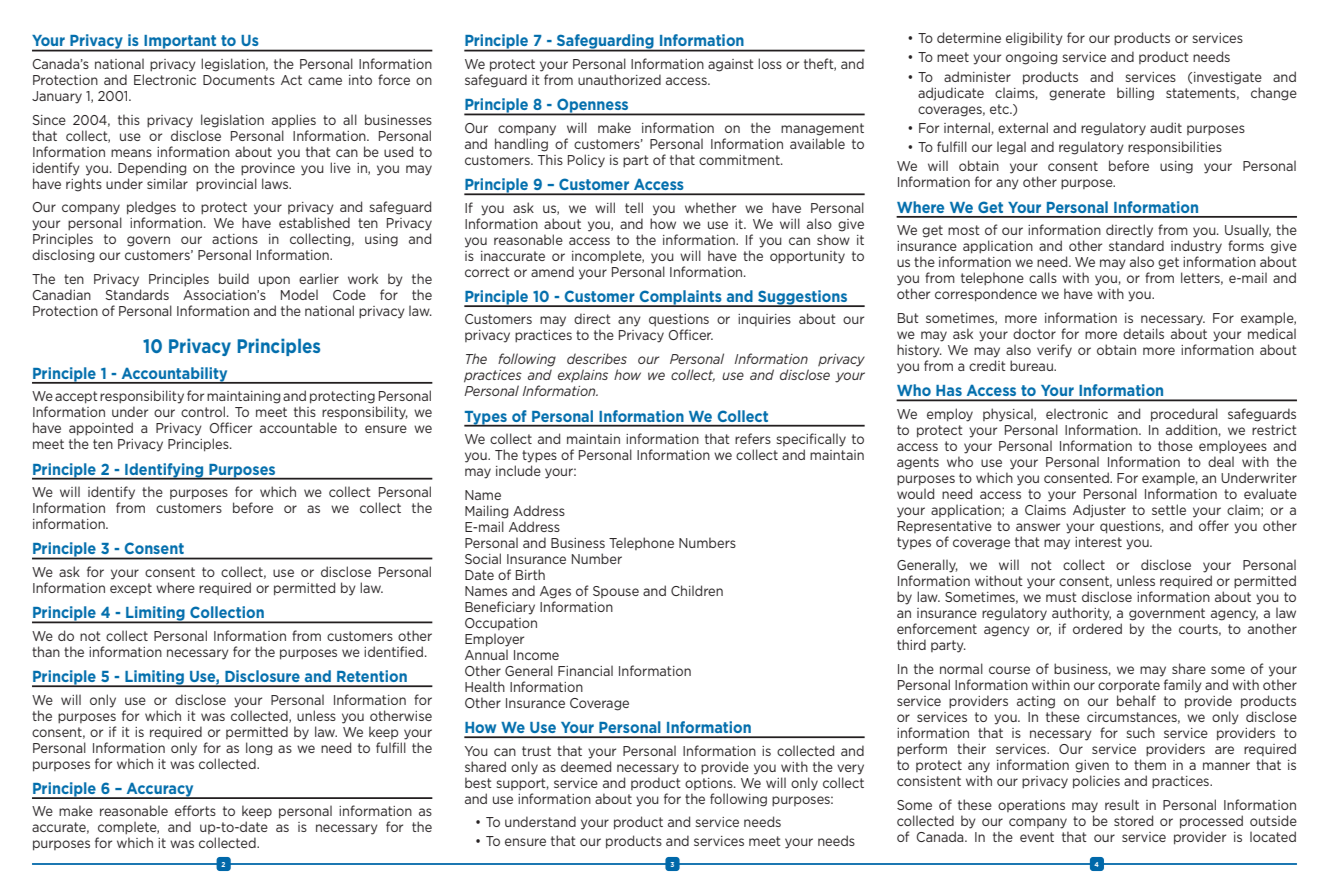  What do you see at coordinates (195, 810) in the page?
I see `efforts` at bounding box center [195, 810].
